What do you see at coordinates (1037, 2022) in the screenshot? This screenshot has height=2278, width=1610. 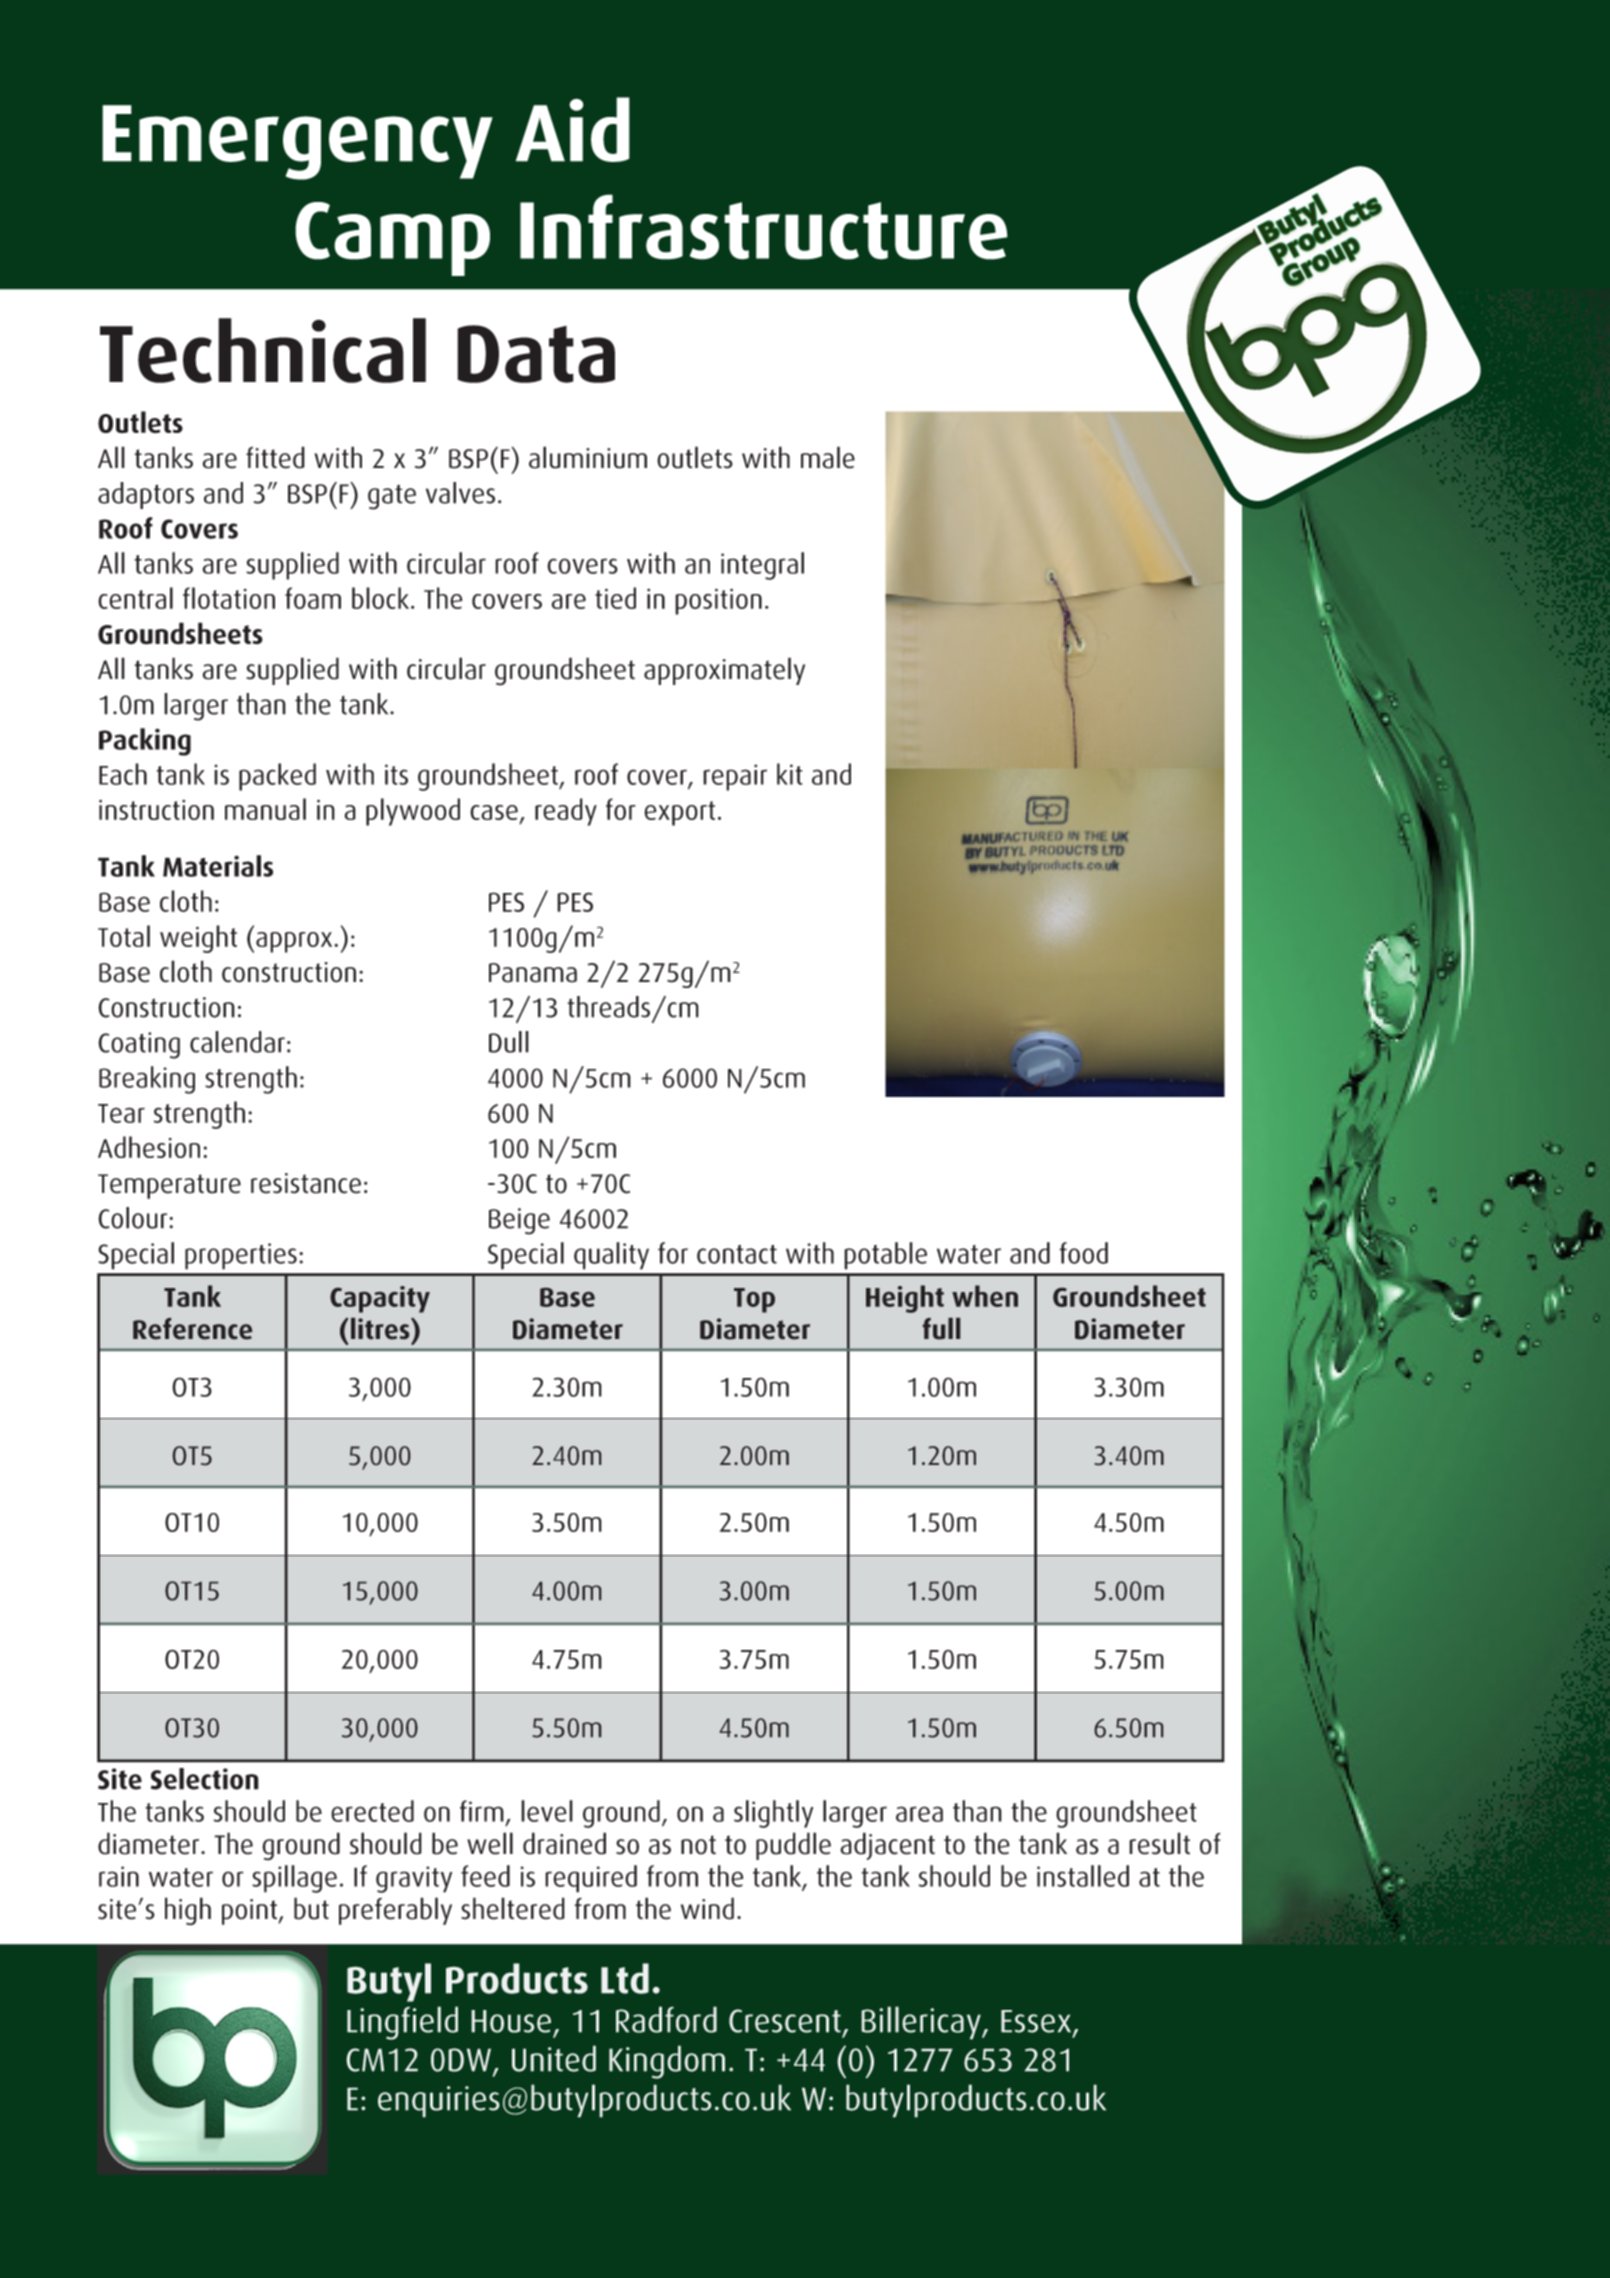 I see `Essex` at bounding box center [1037, 2022].
